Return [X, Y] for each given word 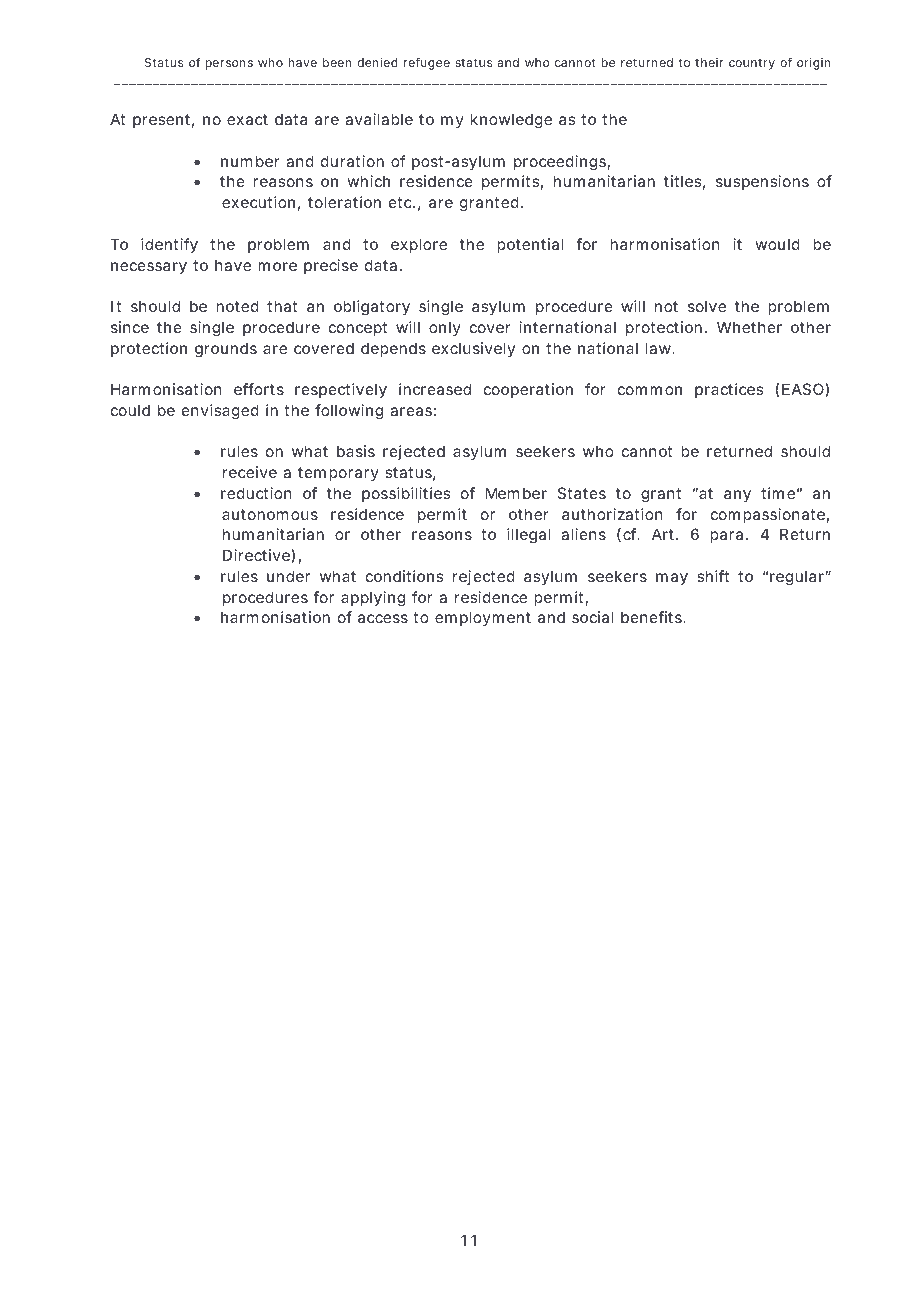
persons [229, 65]
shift [713, 576]
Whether [749, 327]
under [288, 576]
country [752, 64]
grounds [226, 350]
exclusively [473, 349]
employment [483, 618]
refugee [426, 63]
